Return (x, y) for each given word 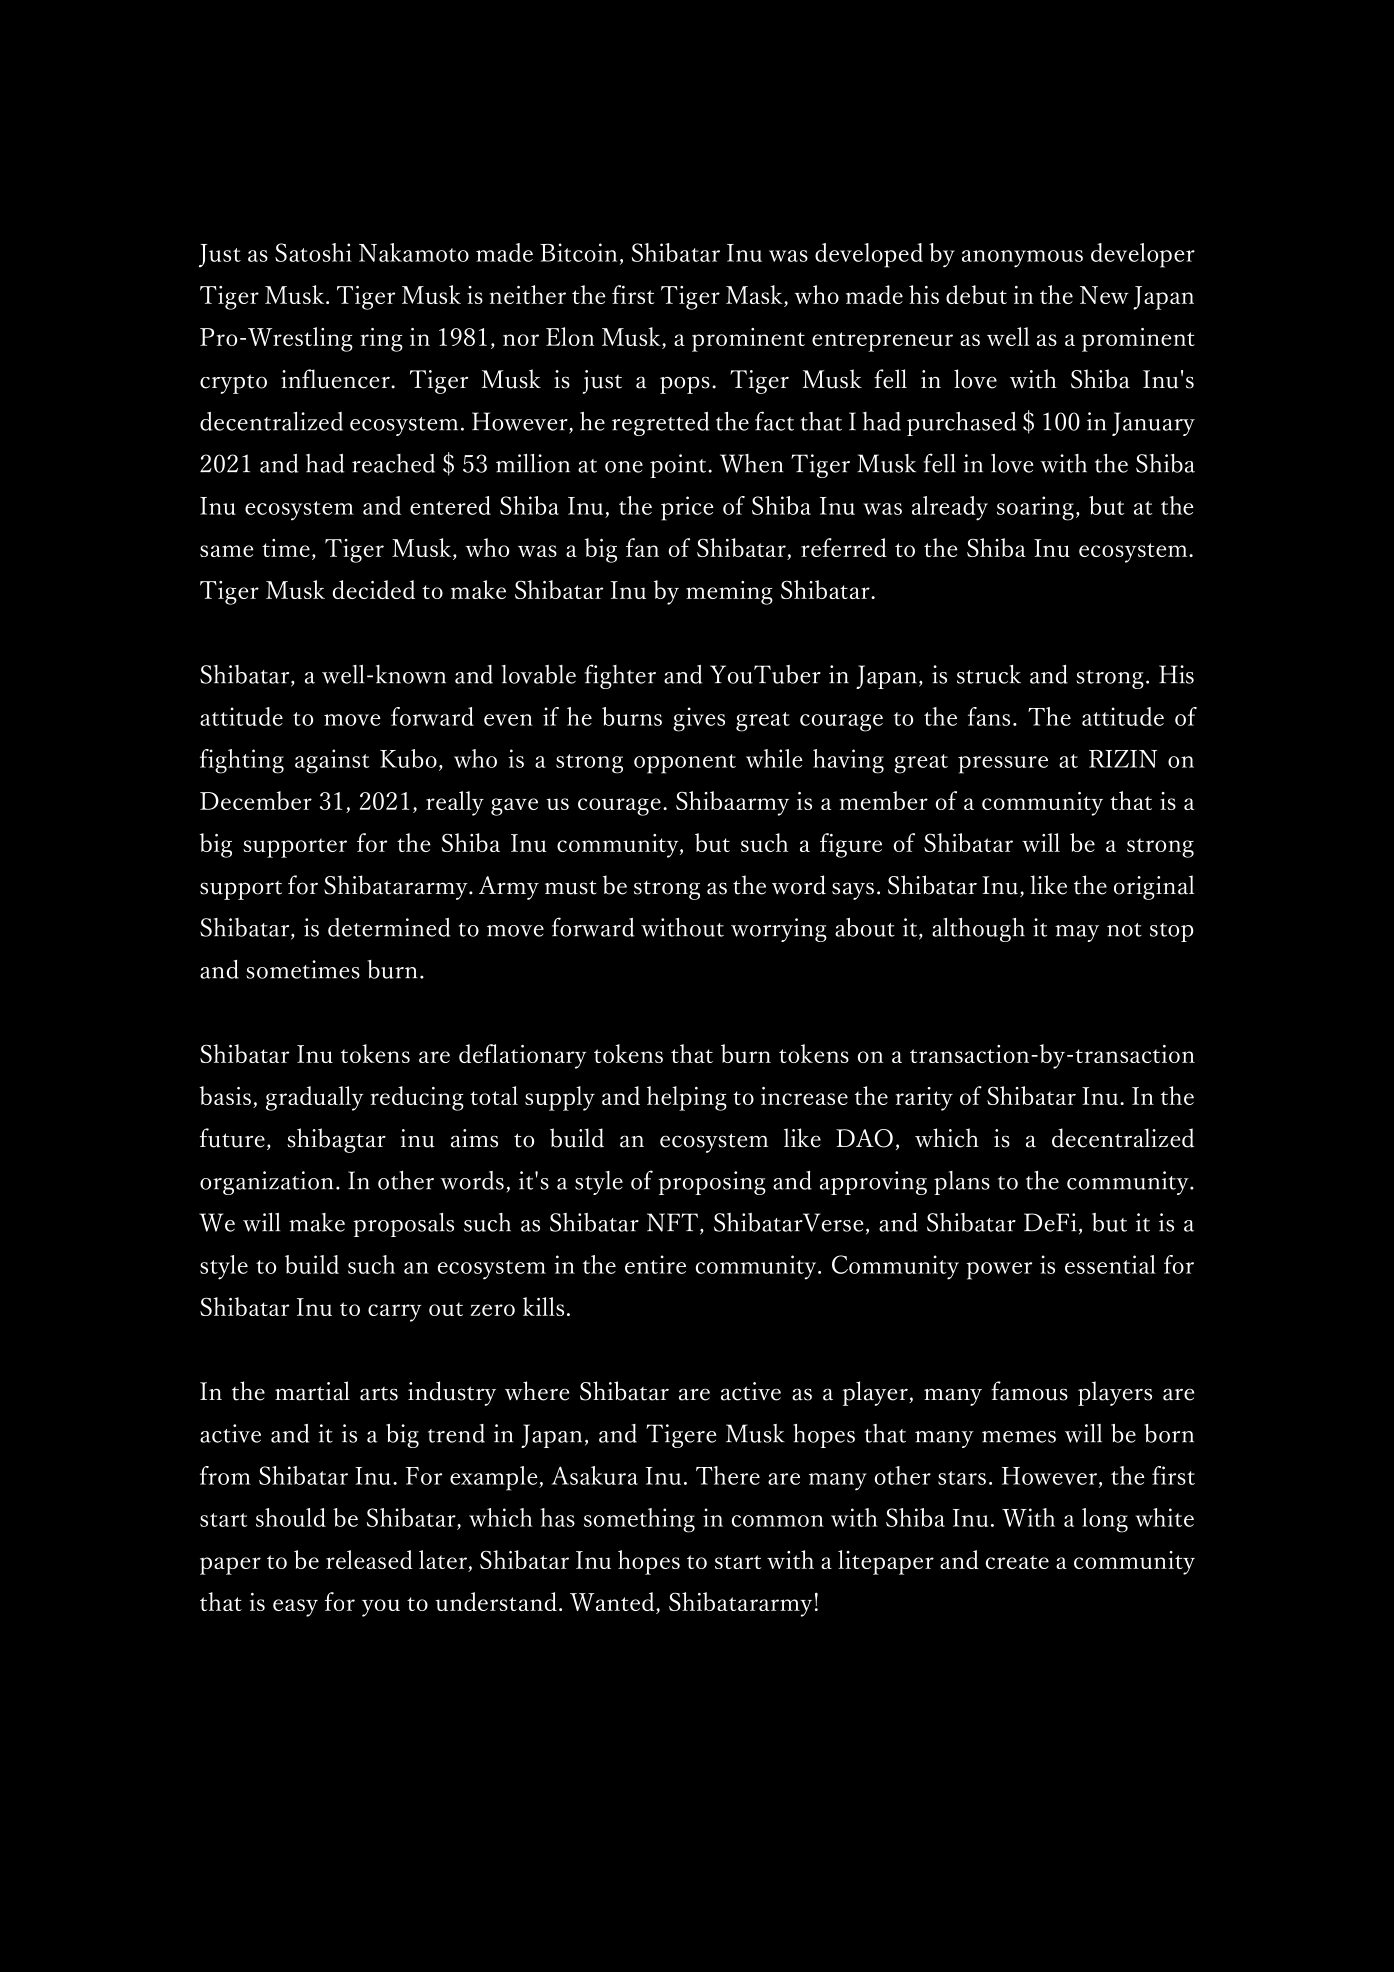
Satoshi (313, 252)
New (1104, 295)
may (1077, 933)
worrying (779, 930)
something (639, 1520)
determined (389, 927)
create (1017, 1562)
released (369, 1559)
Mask (755, 296)
